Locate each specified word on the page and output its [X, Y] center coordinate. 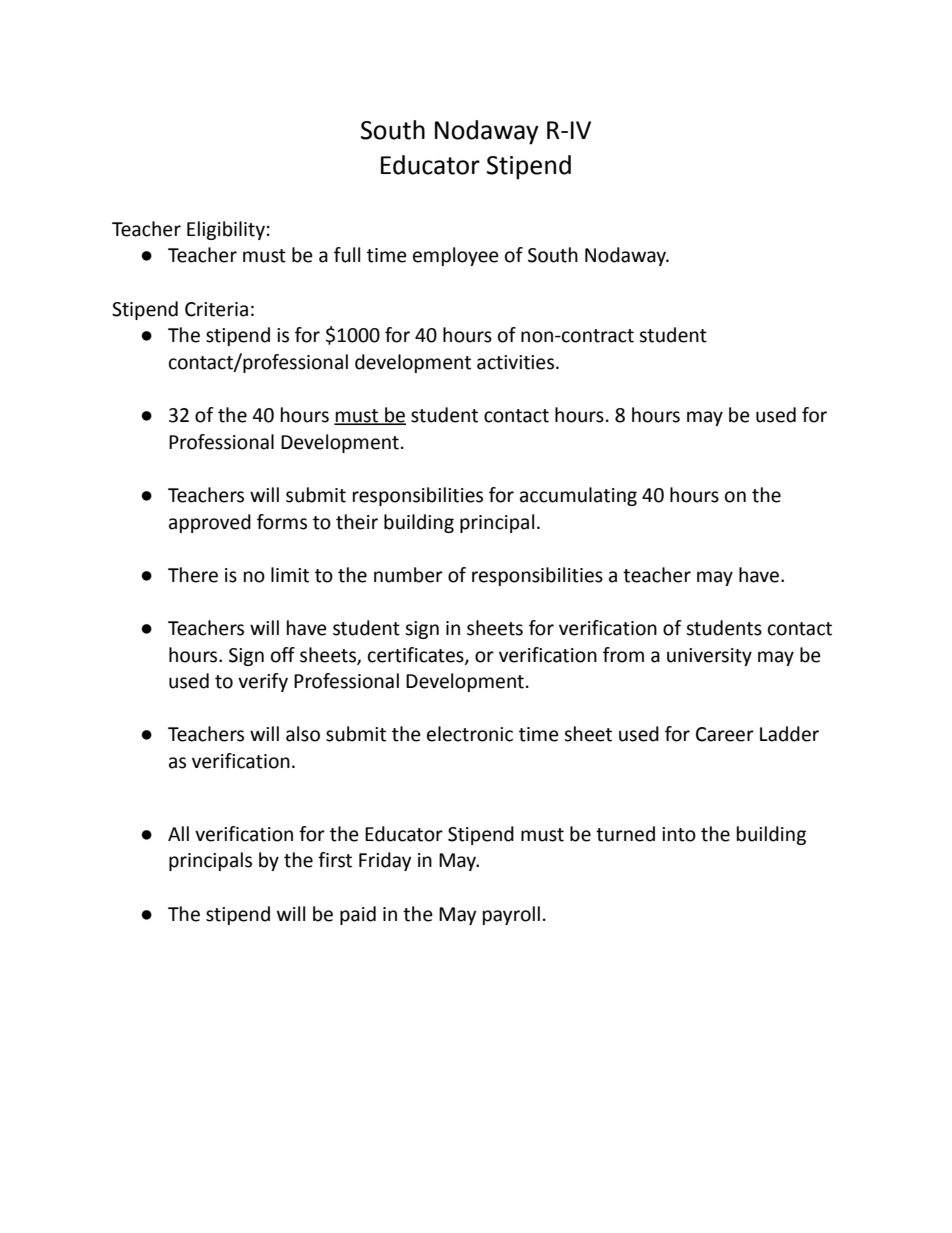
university [709, 657]
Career [725, 734]
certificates [417, 655]
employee [456, 256]
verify [263, 682]
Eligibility [226, 230]
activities [517, 362]
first [335, 860]
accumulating [578, 496]
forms [282, 522]
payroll [511, 915]
